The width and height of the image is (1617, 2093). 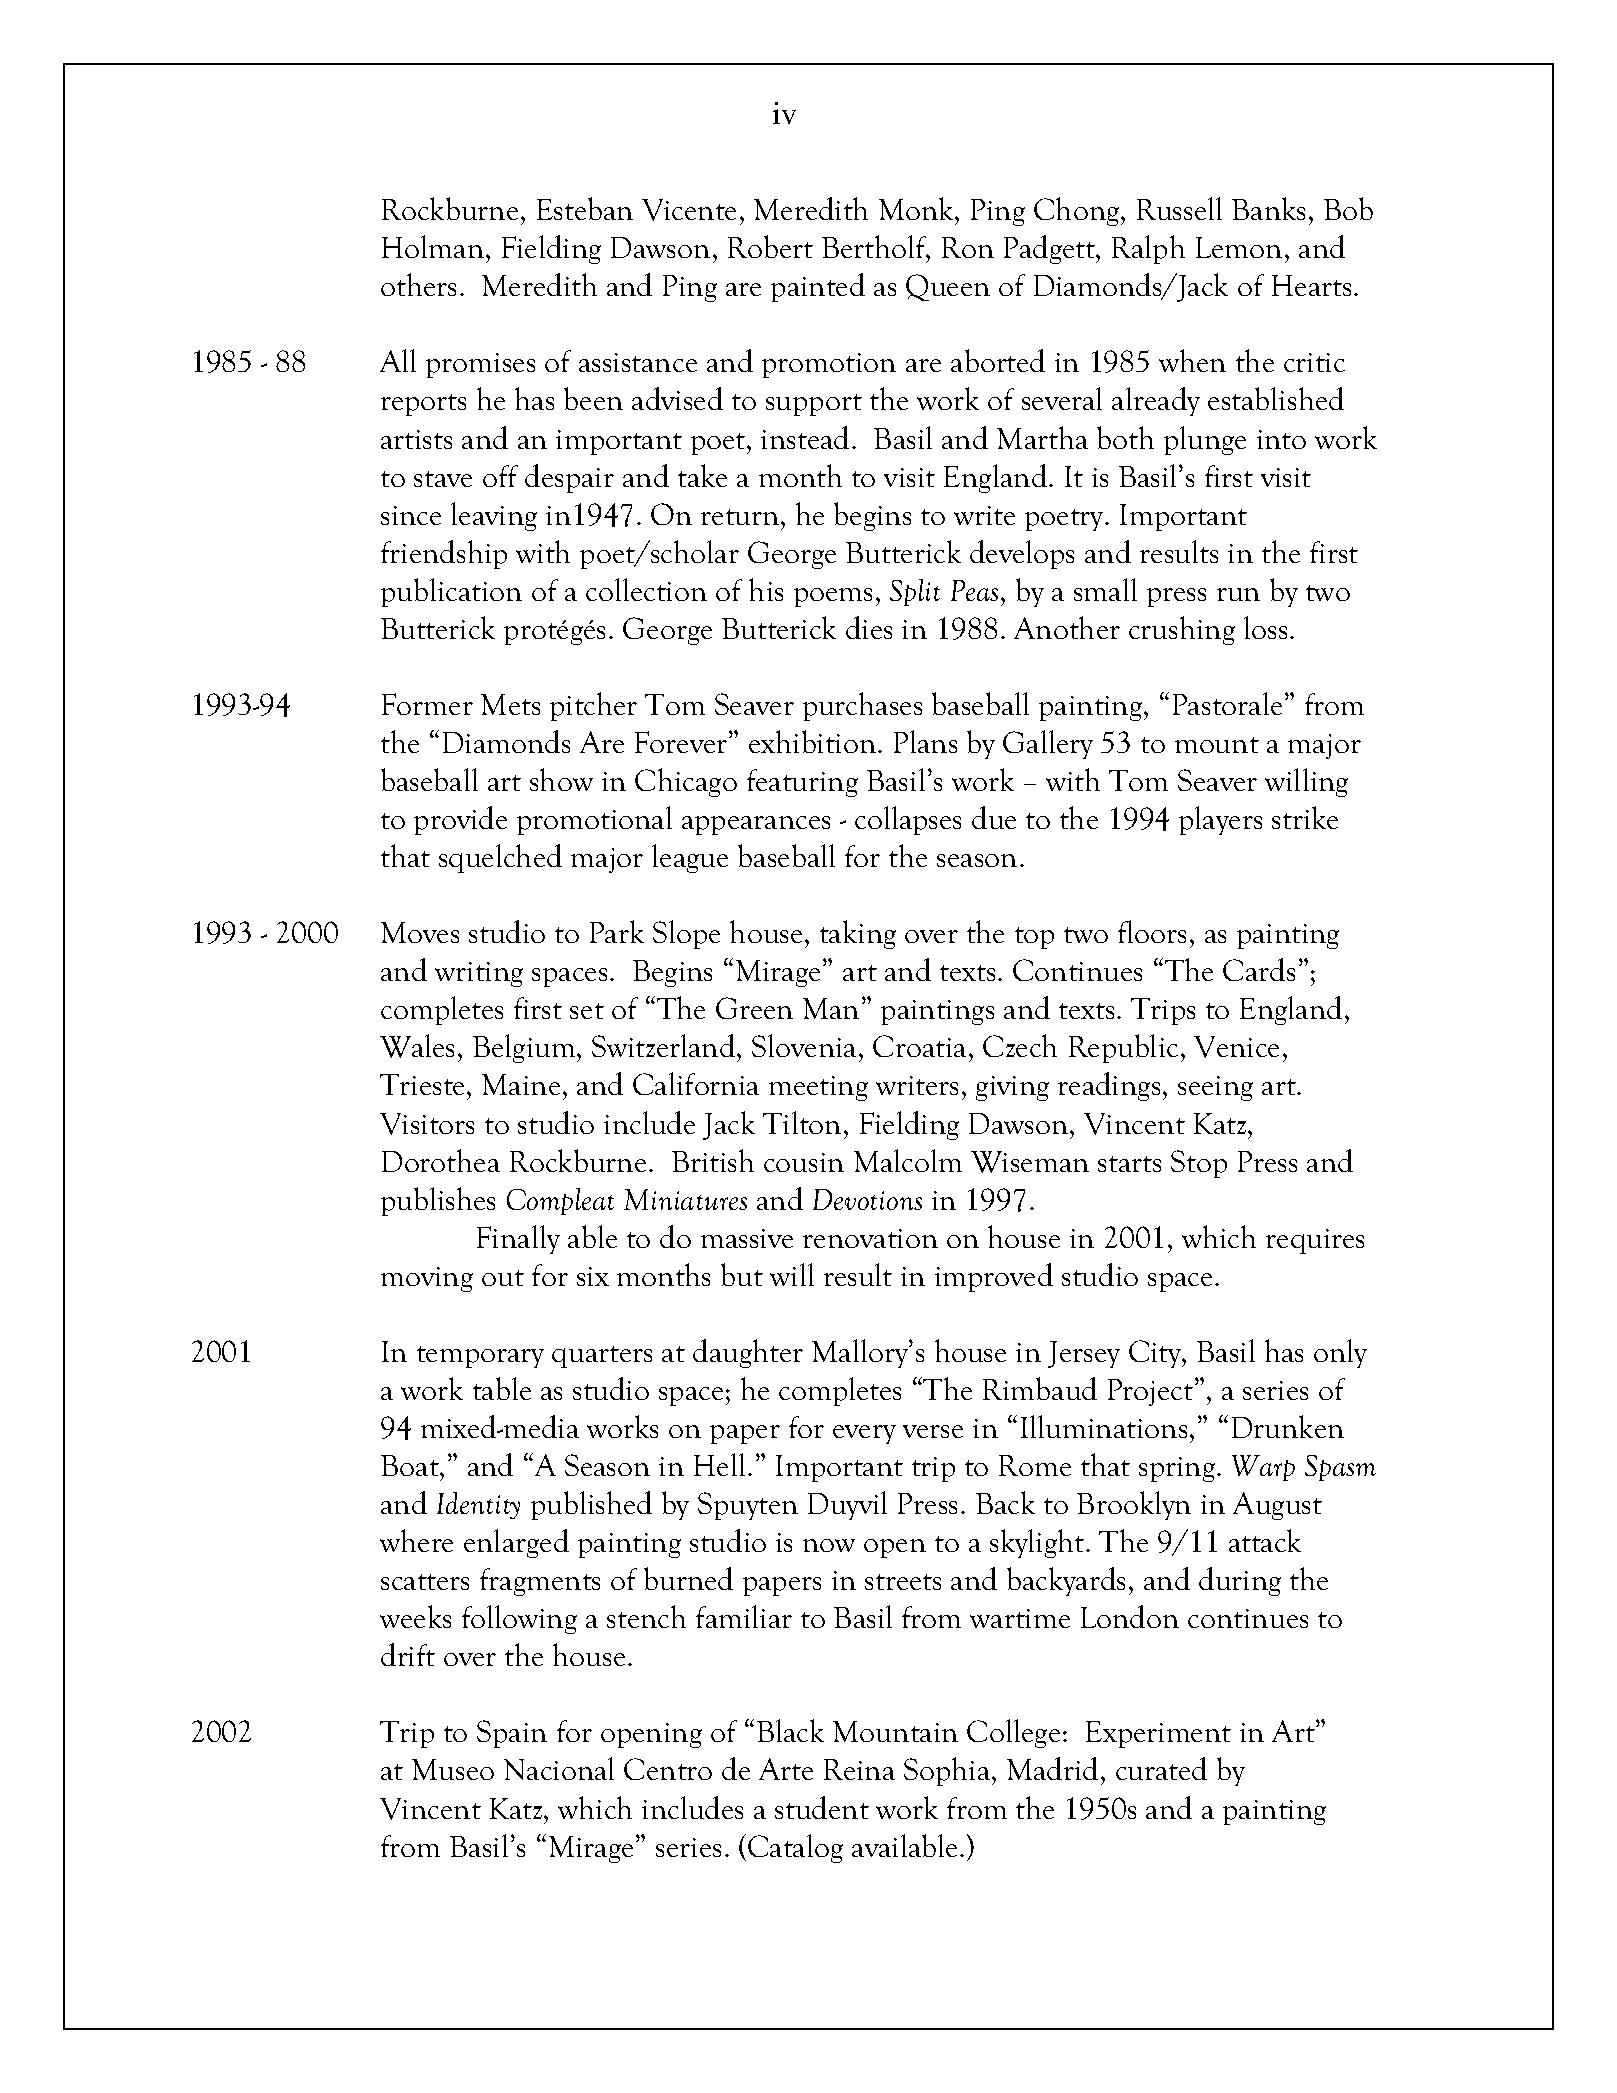 What do you see at coordinates (818, 287) in the image?
I see `painted` at bounding box center [818, 287].
